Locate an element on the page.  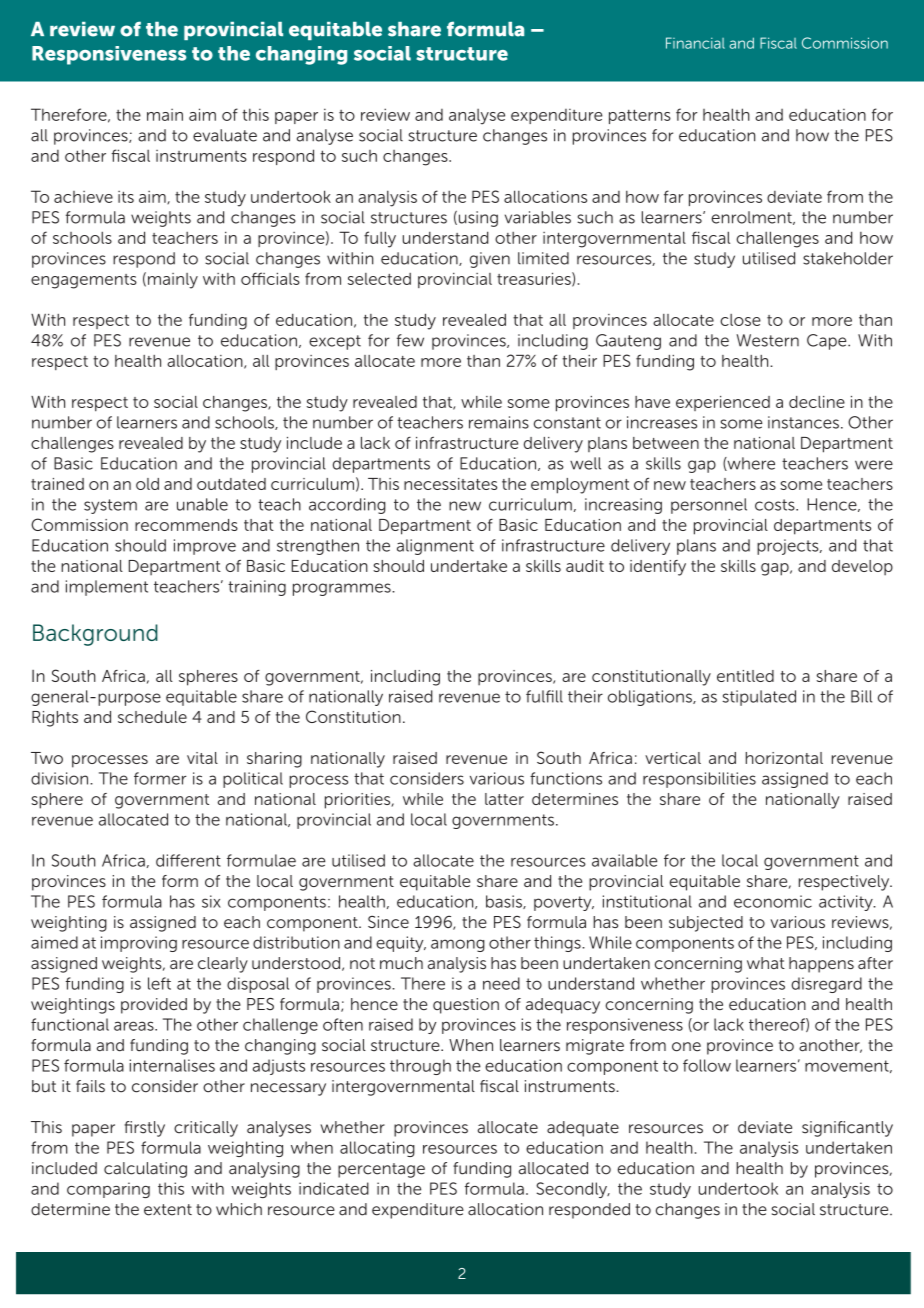
Western is located at coordinates (767, 340).
